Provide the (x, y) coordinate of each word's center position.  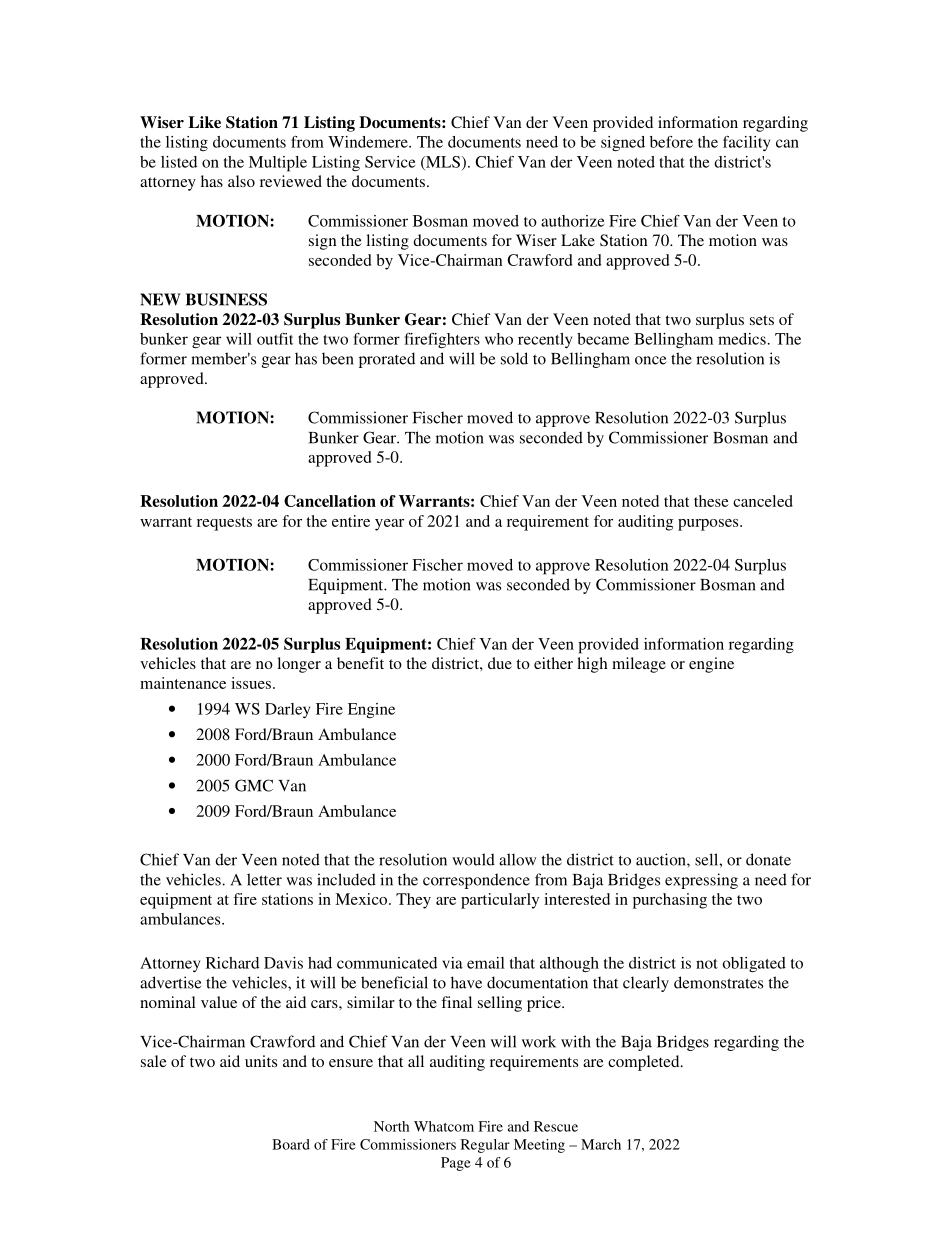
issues (252, 683)
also (241, 181)
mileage (639, 665)
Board (291, 1144)
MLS (442, 163)
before (671, 142)
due (500, 663)
